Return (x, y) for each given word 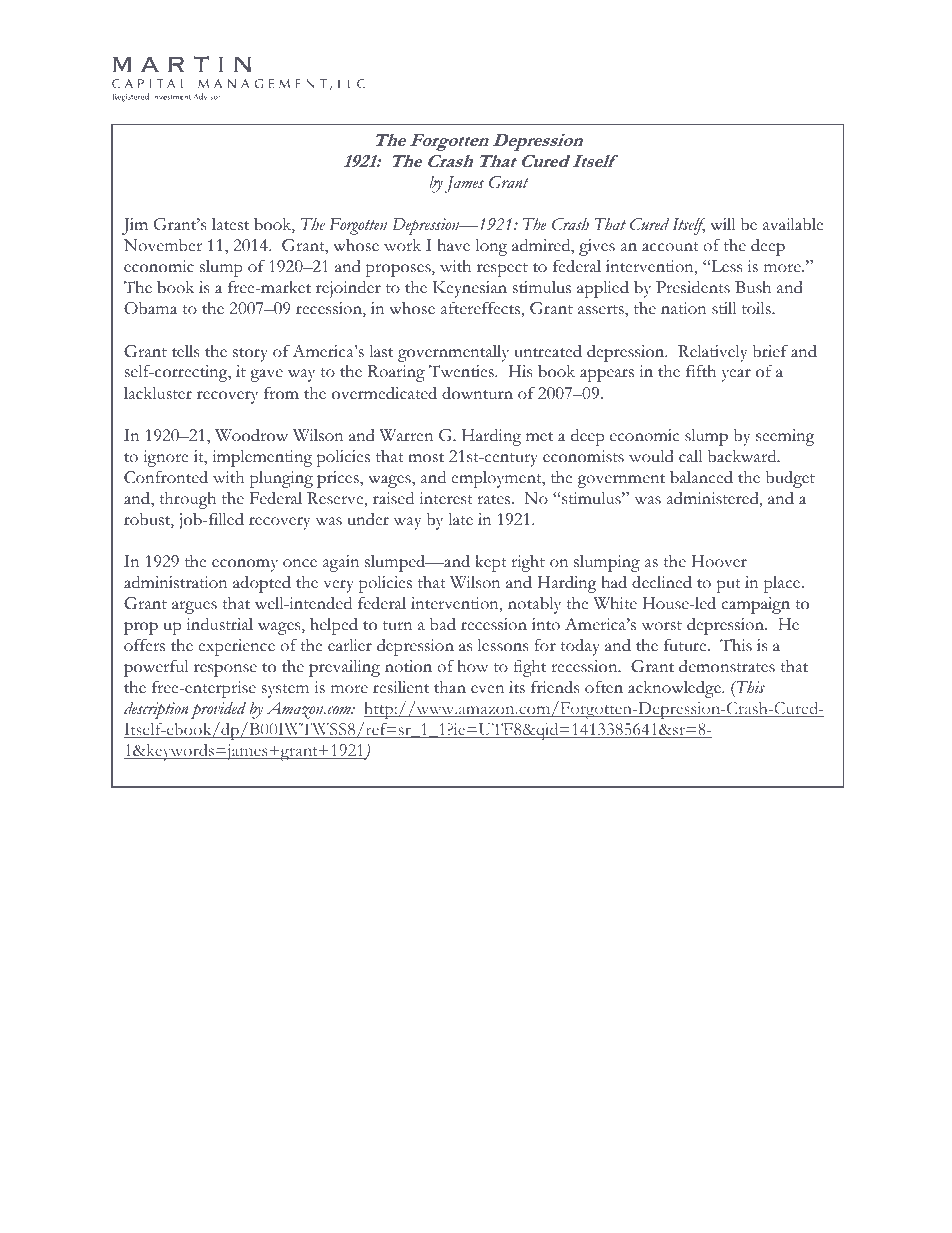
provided (218, 710)
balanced (701, 477)
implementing (262, 458)
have (453, 245)
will (722, 224)
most (426, 458)
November (163, 245)
